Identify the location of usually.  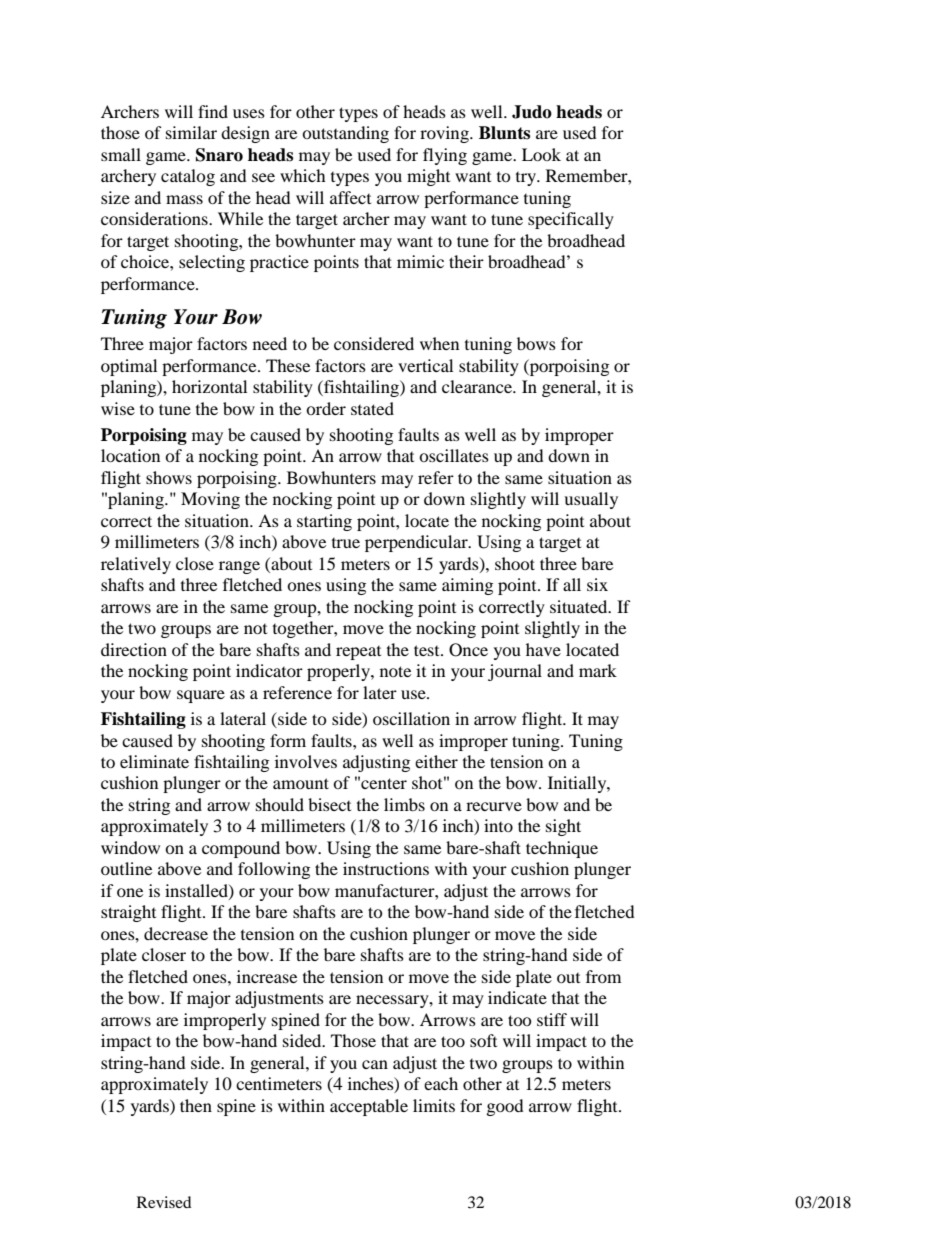
(591, 500).
